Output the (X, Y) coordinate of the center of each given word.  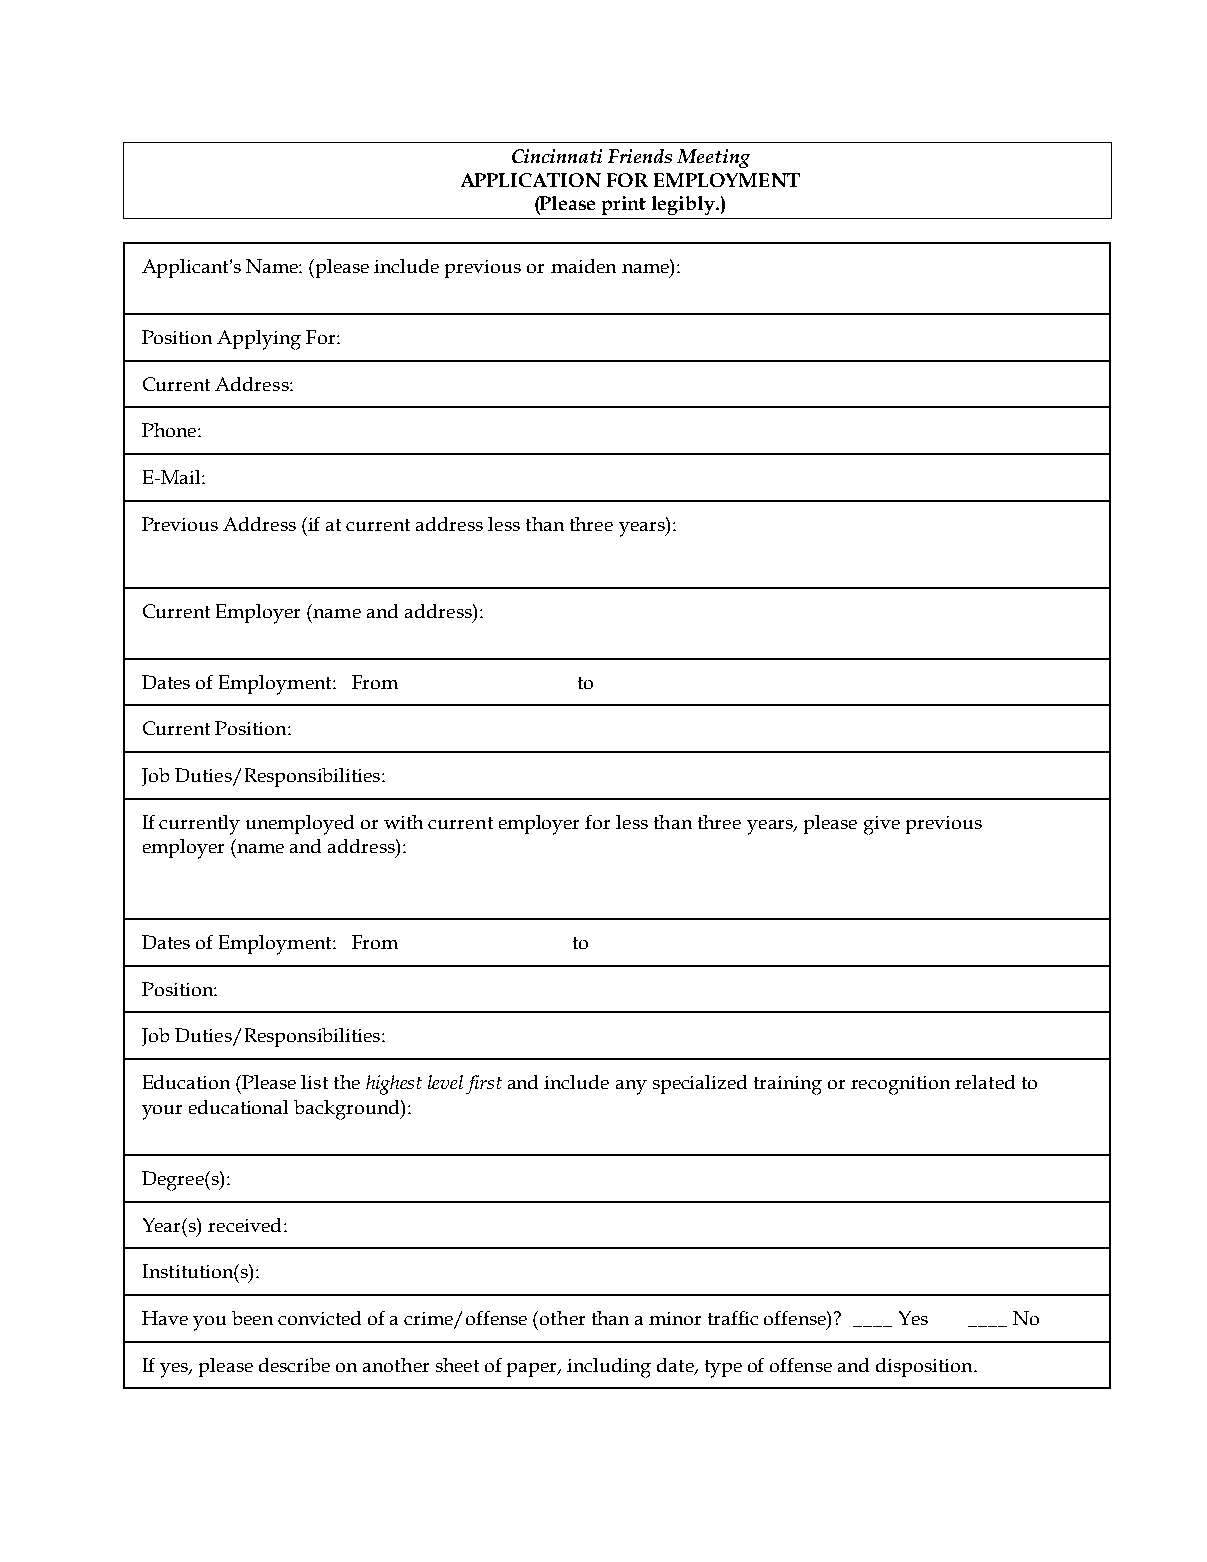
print (624, 205)
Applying (259, 340)
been (252, 1318)
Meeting (713, 158)
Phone (170, 430)
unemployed (300, 825)
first (484, 1084)
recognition (900, 1085)
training (788, 1085)
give (882, 825)
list (314, 1082)
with (403, 822)
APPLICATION (531, 180)
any (631, 1087)
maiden (583, 266)
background (348, 1110)
